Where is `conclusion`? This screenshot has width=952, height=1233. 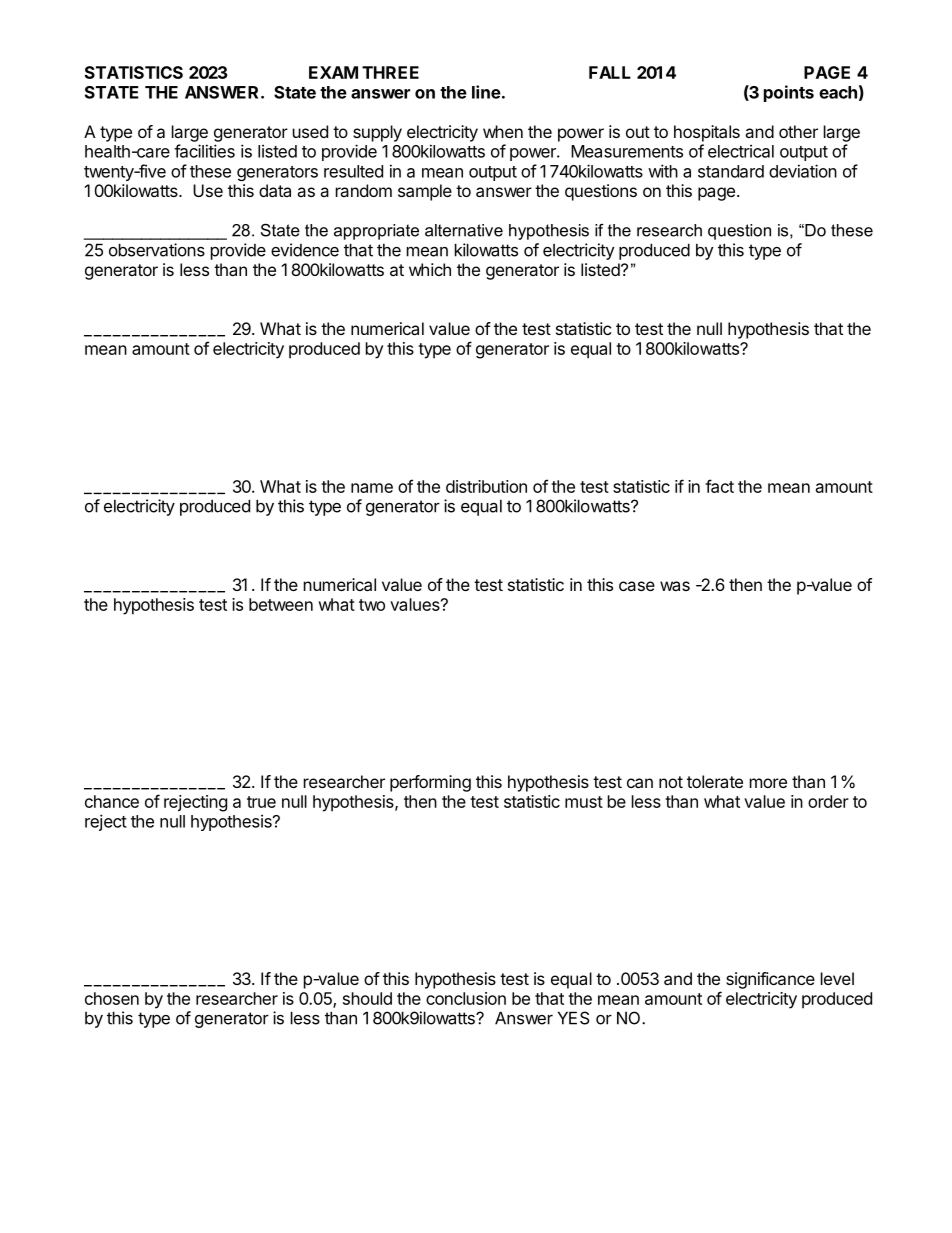
conclusion is located at coordinates (466, 998).
